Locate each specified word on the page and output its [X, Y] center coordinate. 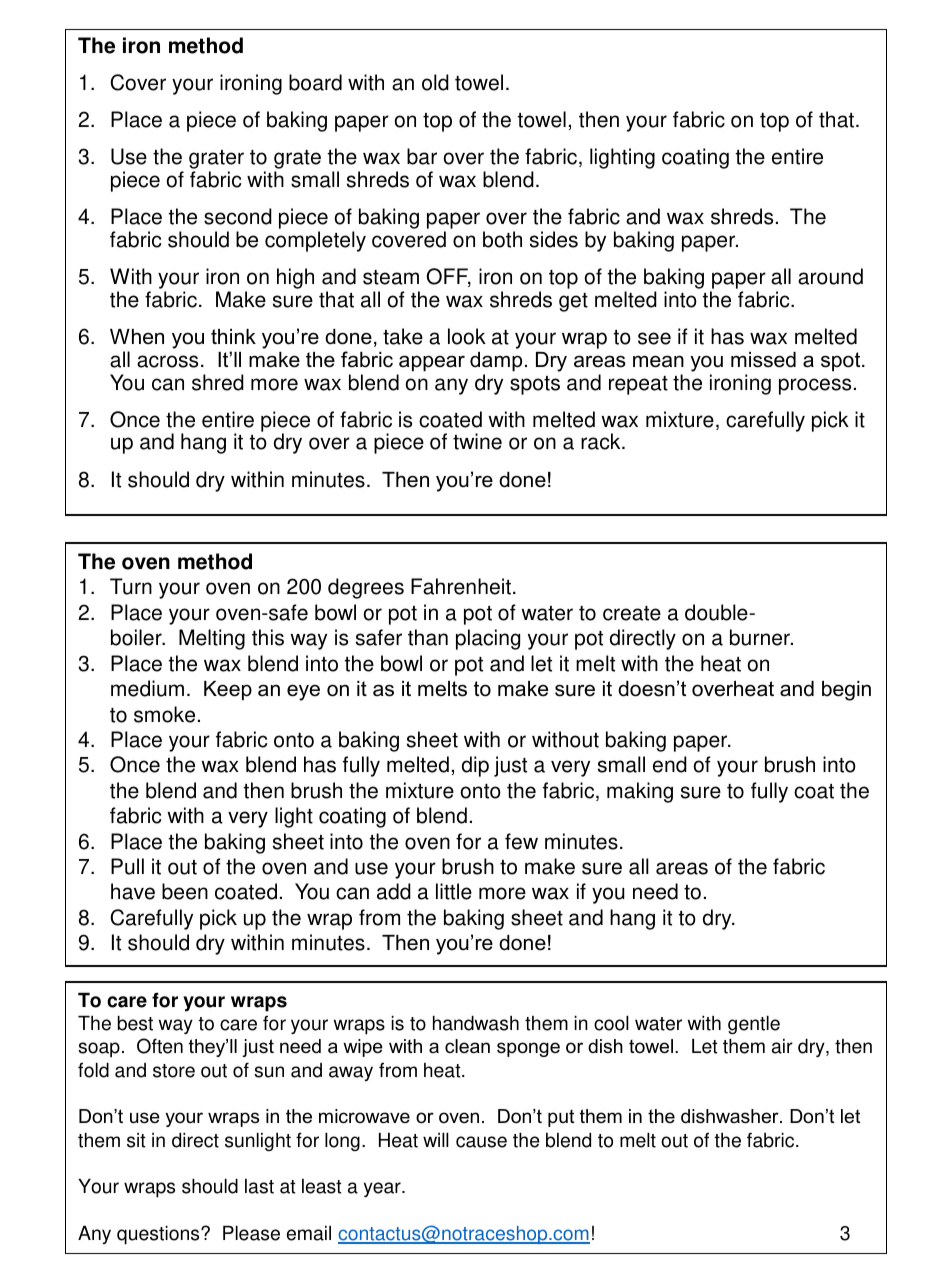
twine [477, 441]
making [640, 792]
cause [481, 1142]
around [830, 276]
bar [422, 156]
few [521, 841]
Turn [131, 586]
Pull [127, 866]
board [315, 82]
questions [159, 1235]
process [815, 386]
